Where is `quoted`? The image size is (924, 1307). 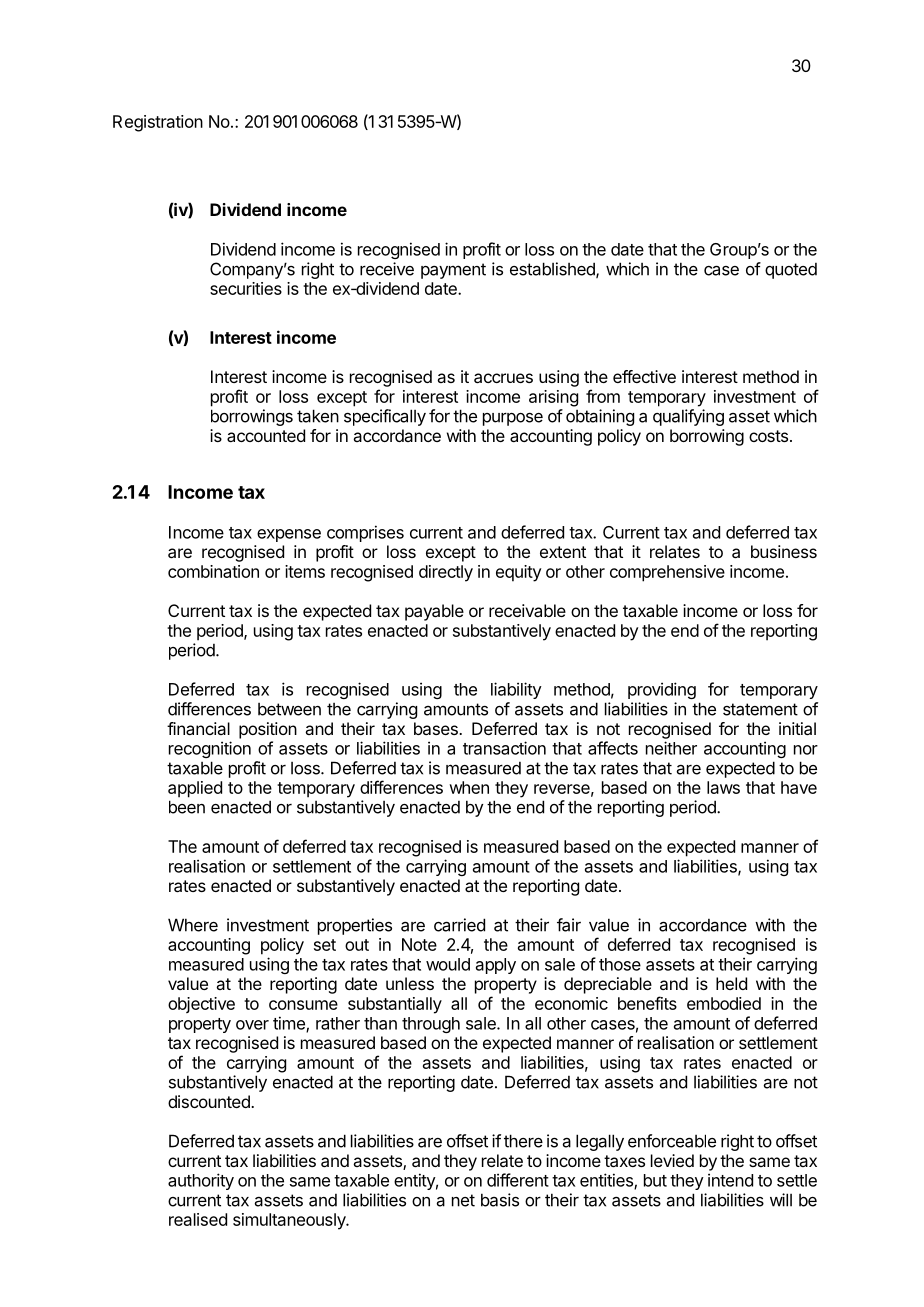
quoted is located at coordinates (791, 271).
